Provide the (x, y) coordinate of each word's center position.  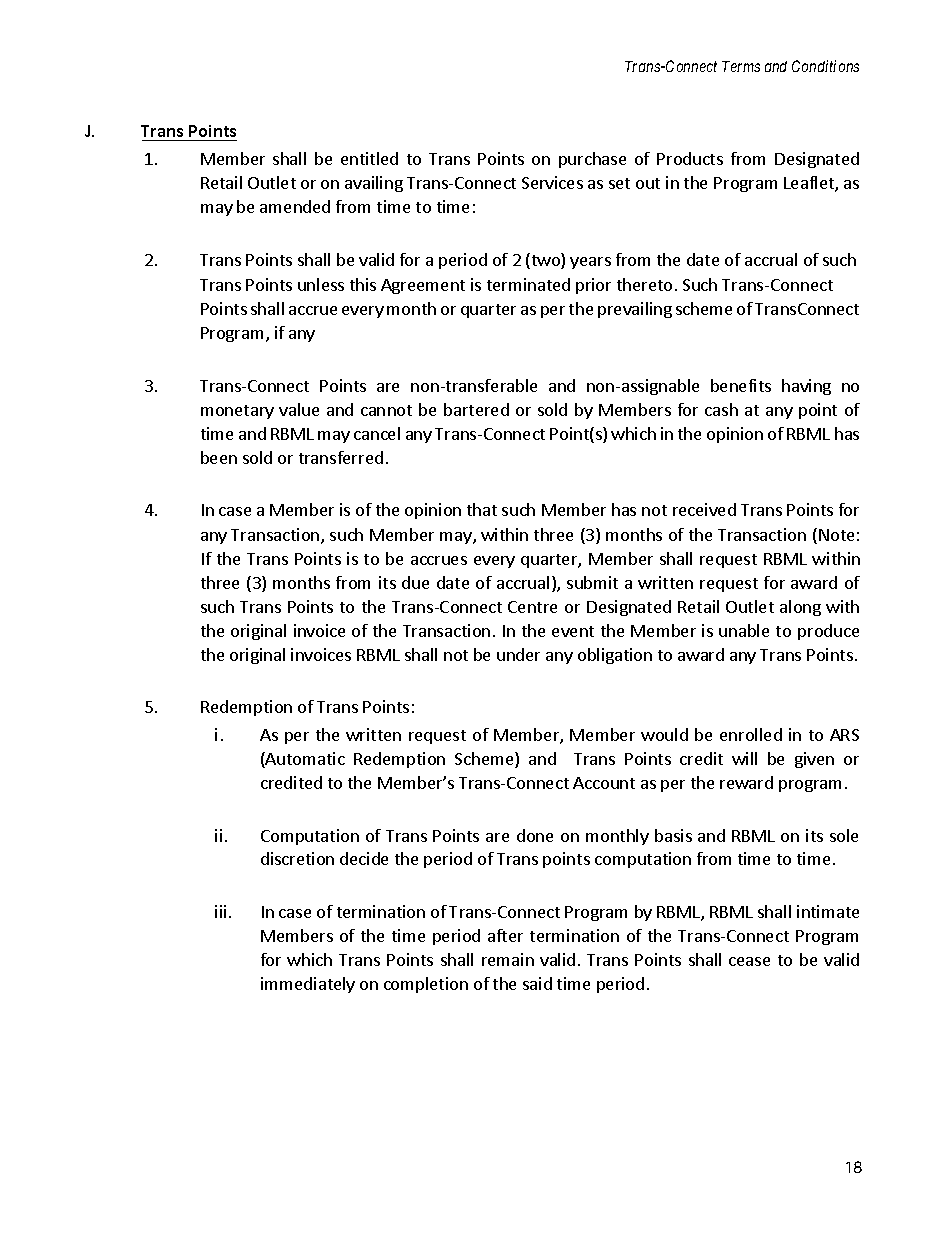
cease (749, 961)
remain (508, 959)
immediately (308, 985)
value (299, 409)
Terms (741, 66)
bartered (476, 409)
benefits (741, 385)
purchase (592, 160)
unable (744, 630)
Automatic (304, 760)
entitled (369, 158)
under (518, 654)
